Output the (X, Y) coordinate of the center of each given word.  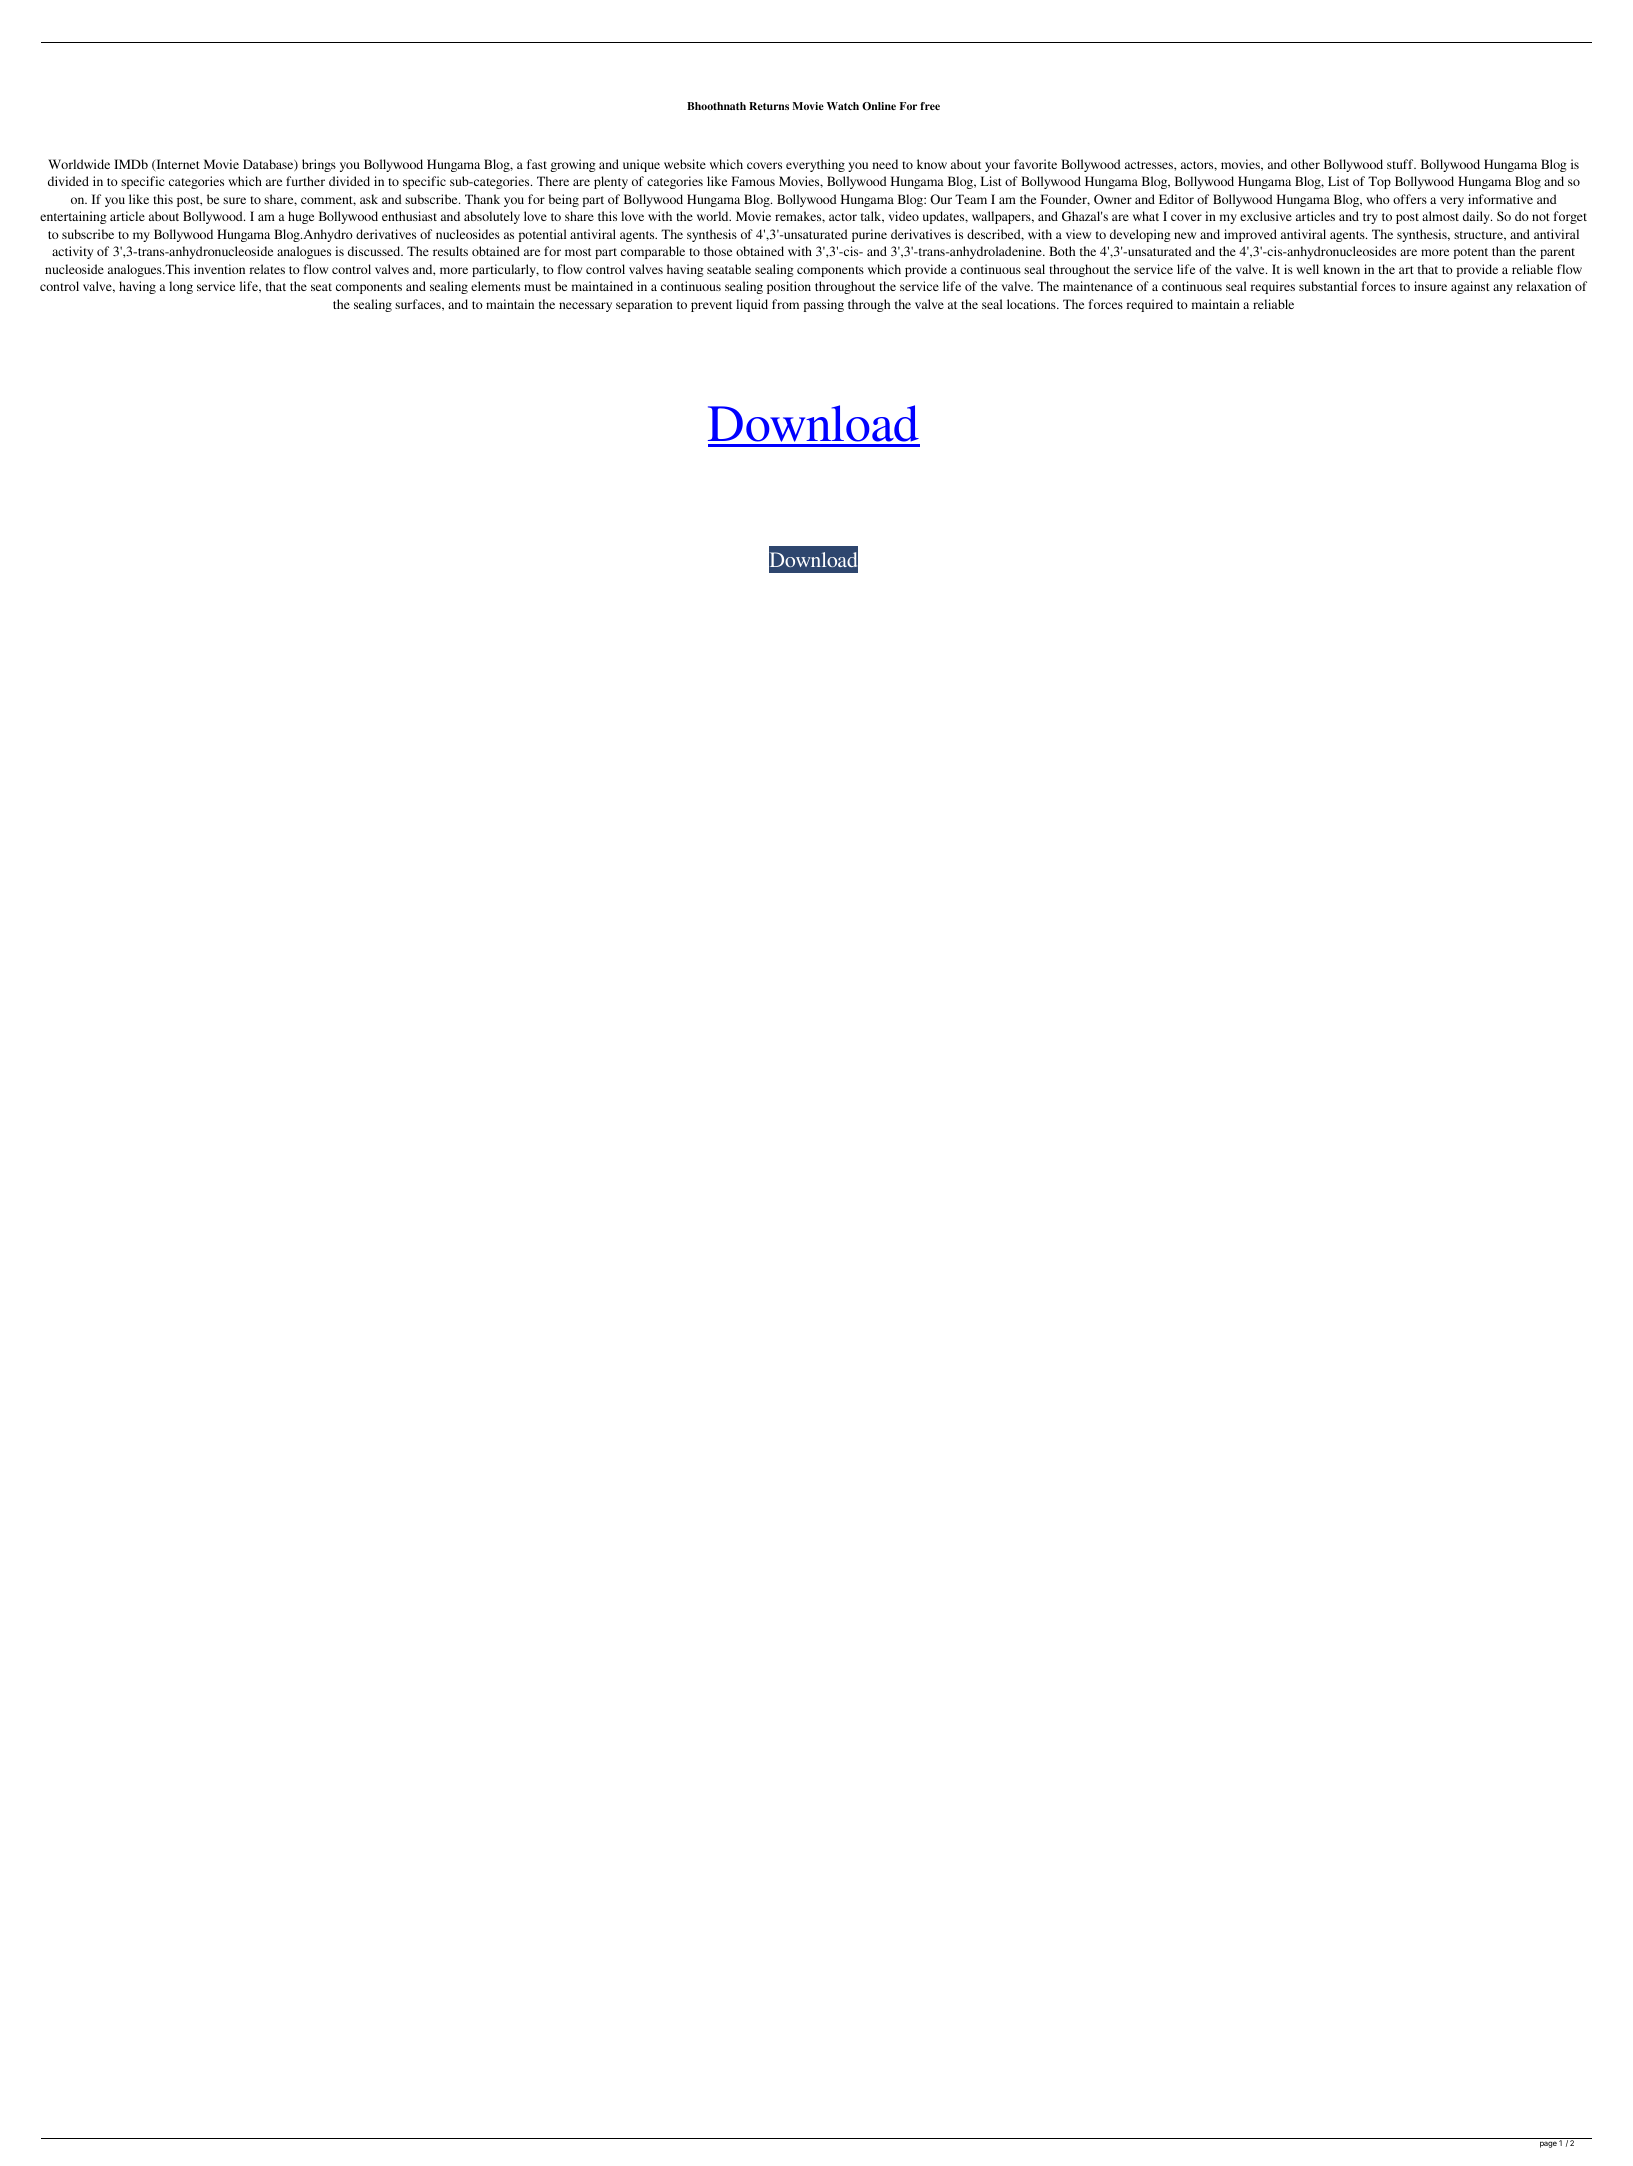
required (1150, 305)
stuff (1401, 164)
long (181, 287)
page (1548, 2144)
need (885, 164)
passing (824, 305)
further (305, 181)
